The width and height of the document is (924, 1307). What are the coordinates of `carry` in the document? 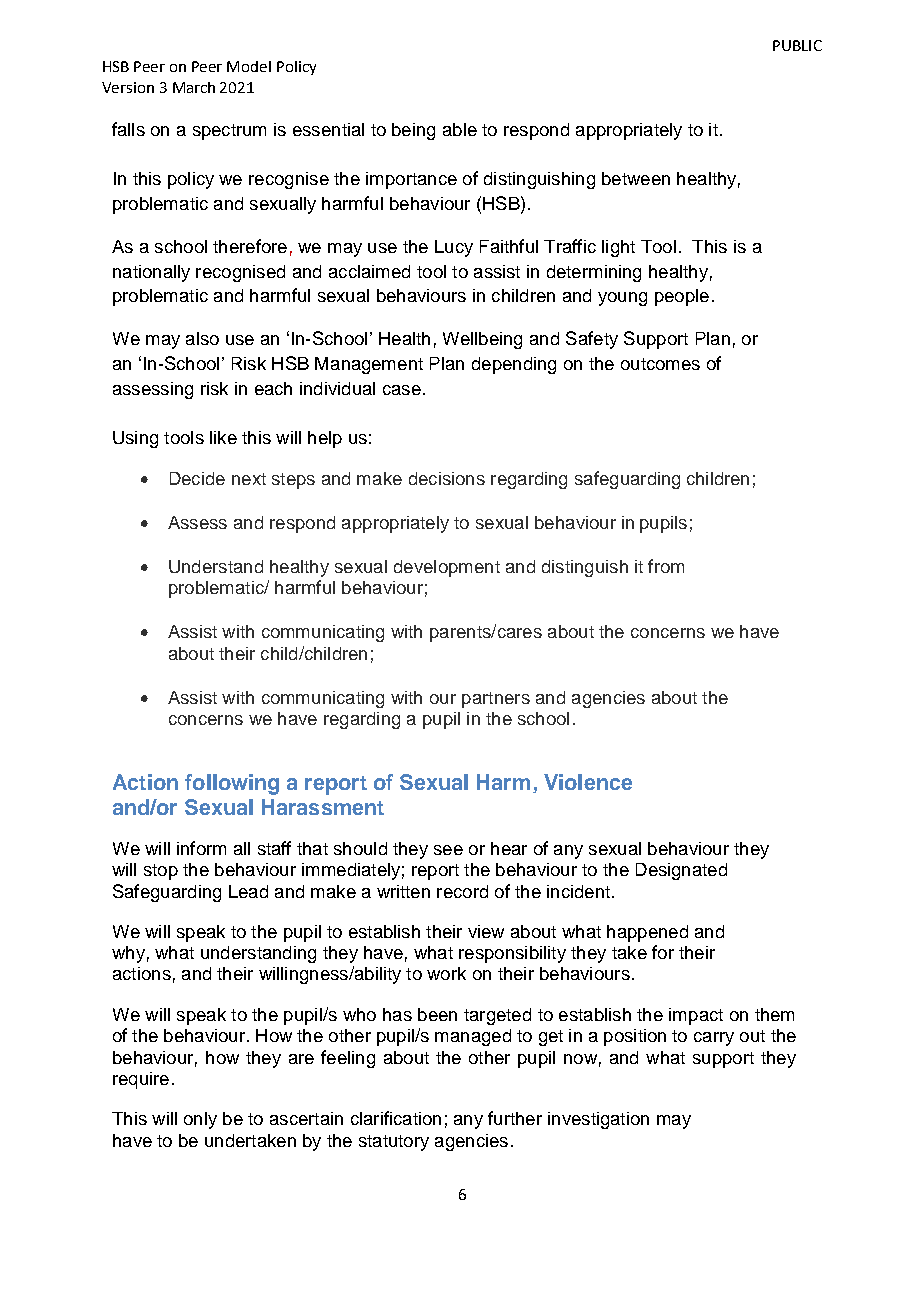 It's located at (714, 1039).
